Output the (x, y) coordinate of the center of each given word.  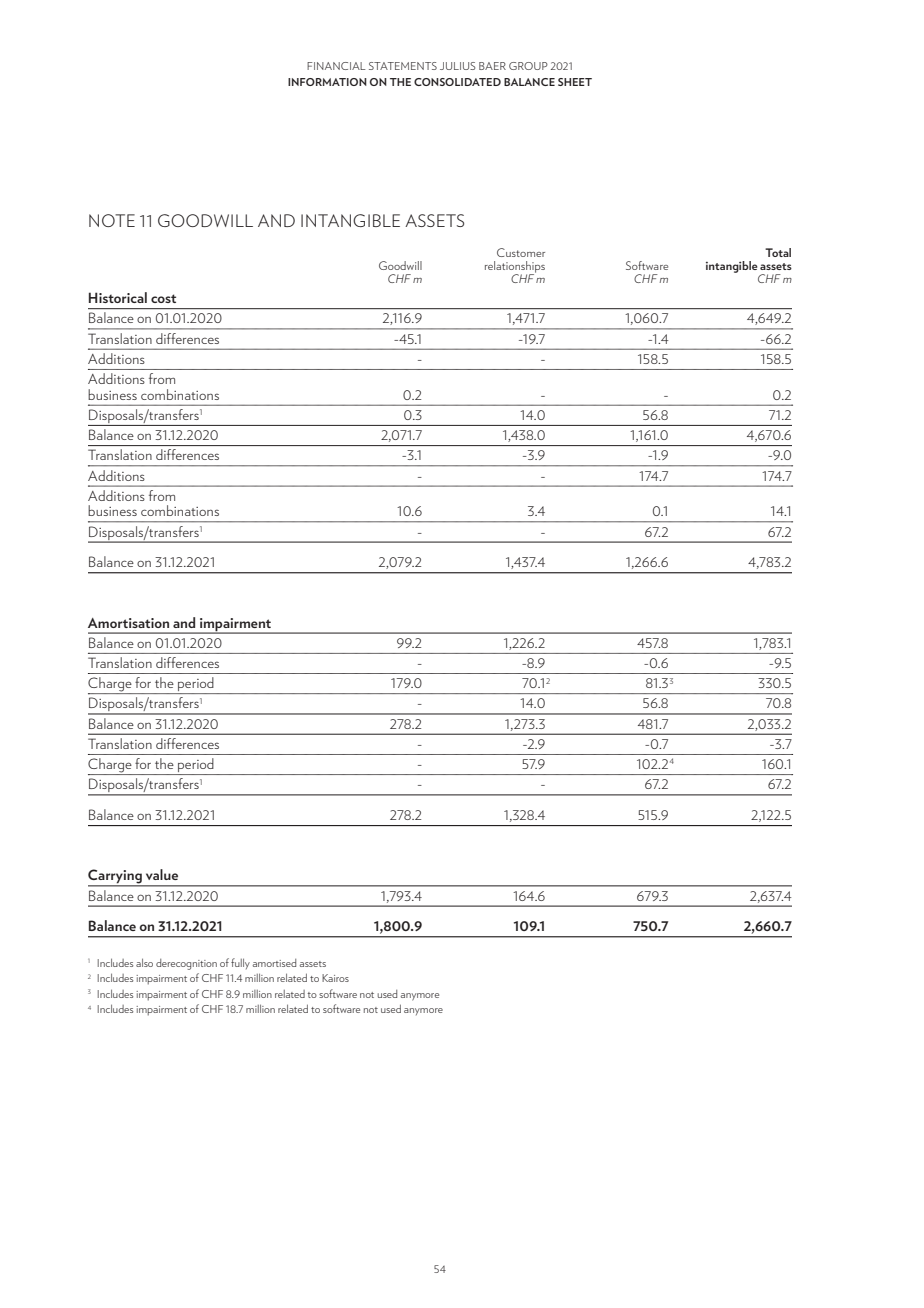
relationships (515, 268)
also (144, 962)
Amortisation (128, 623)
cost (163, 298)
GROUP (528, 66)
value (162, 874)
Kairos (335, 978)
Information (327, 82)
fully (240, 963)
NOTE (112, 220)
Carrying (116, 877)
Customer (521, 252)
